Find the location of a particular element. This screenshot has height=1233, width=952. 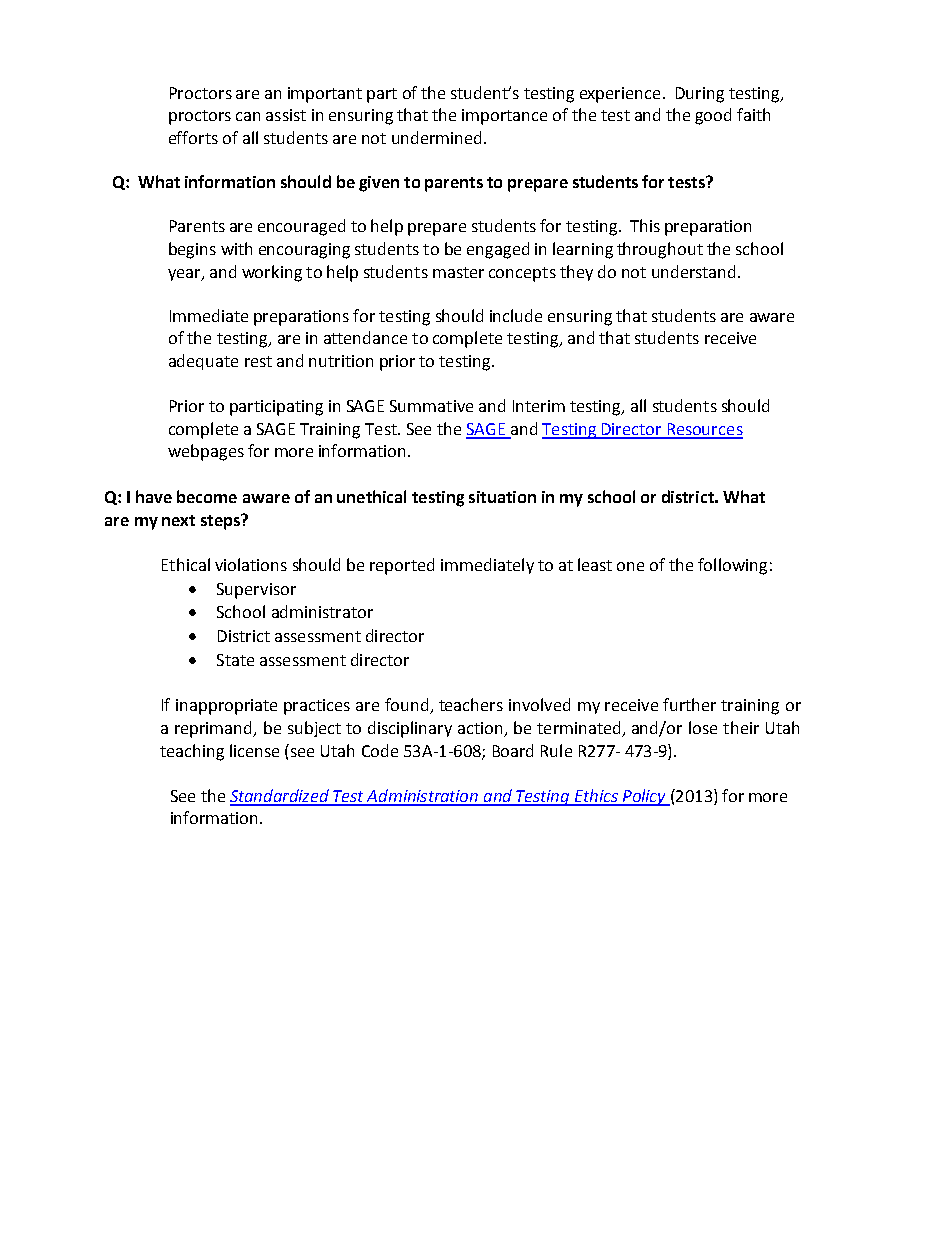

following is located at coordinates (732, 566).
